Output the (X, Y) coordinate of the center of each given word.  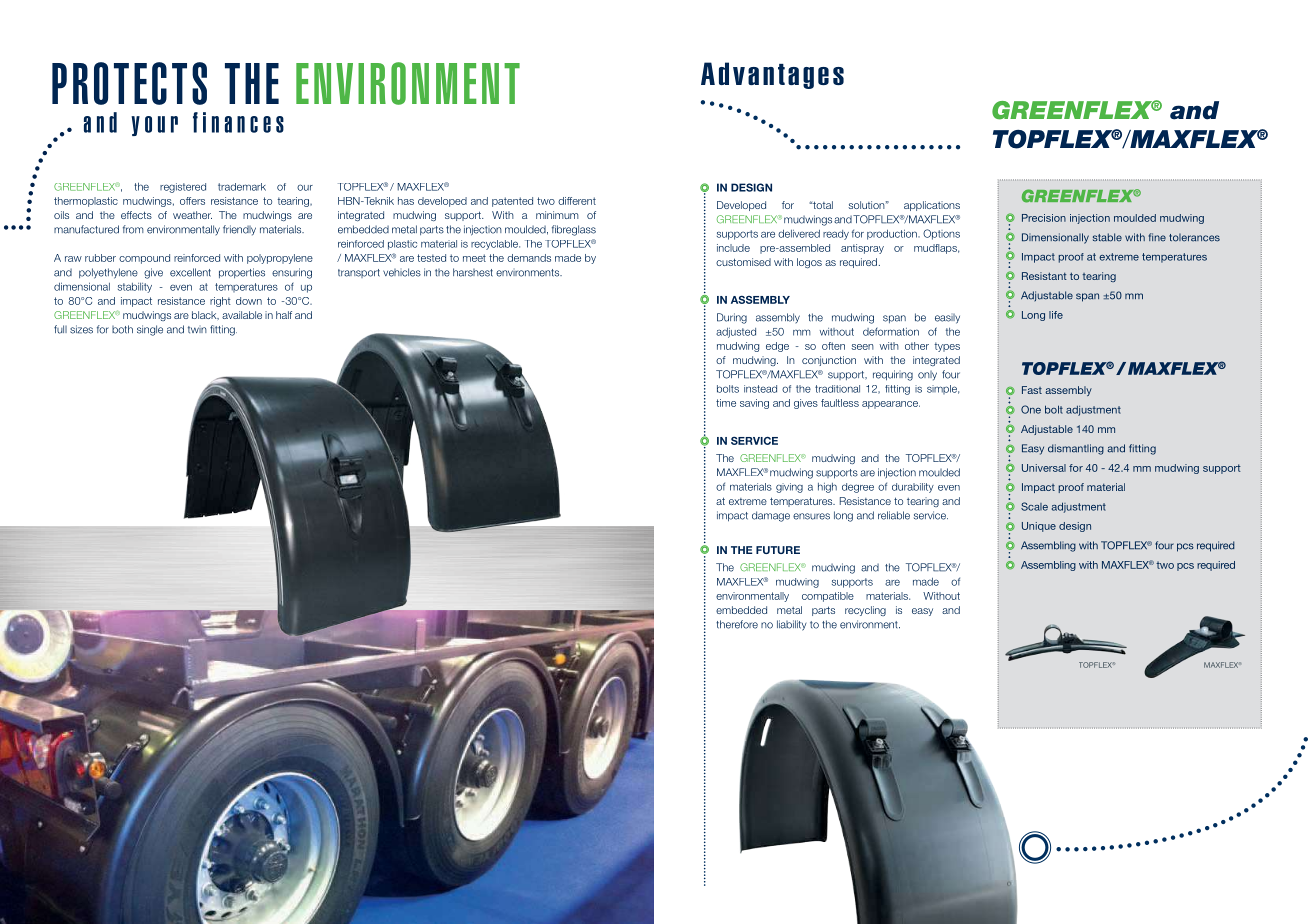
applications (932, 206)
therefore (737, 624)
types (947, 347)
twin (197, 330)
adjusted (736, 333)
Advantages (772, 75)
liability (791, 625)
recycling (865, 611)
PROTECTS (129, 83)
